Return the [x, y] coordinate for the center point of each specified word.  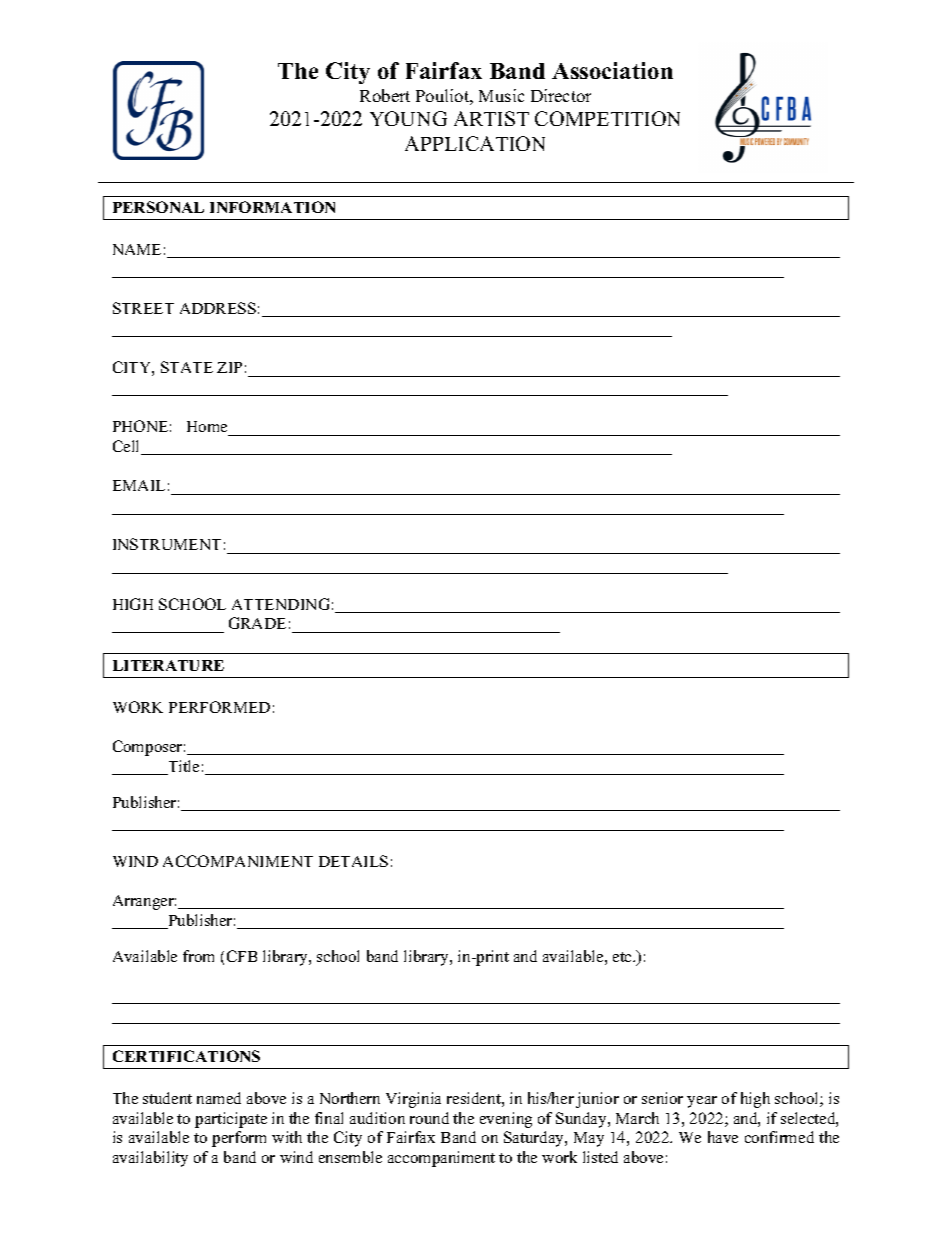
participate [231, 1120]
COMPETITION [607, 118]
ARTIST [491, 118]
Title [182, 767]
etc [624, 957]
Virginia [413, 1100]
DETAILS [353, 861]
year [702, 1102]
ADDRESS [218, 308]
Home [209, 428]
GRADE [257, 623]
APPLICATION [475, 143]
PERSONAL [158, 207]
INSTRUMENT [167, 544]
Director [561, 95]
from [198, 956]
